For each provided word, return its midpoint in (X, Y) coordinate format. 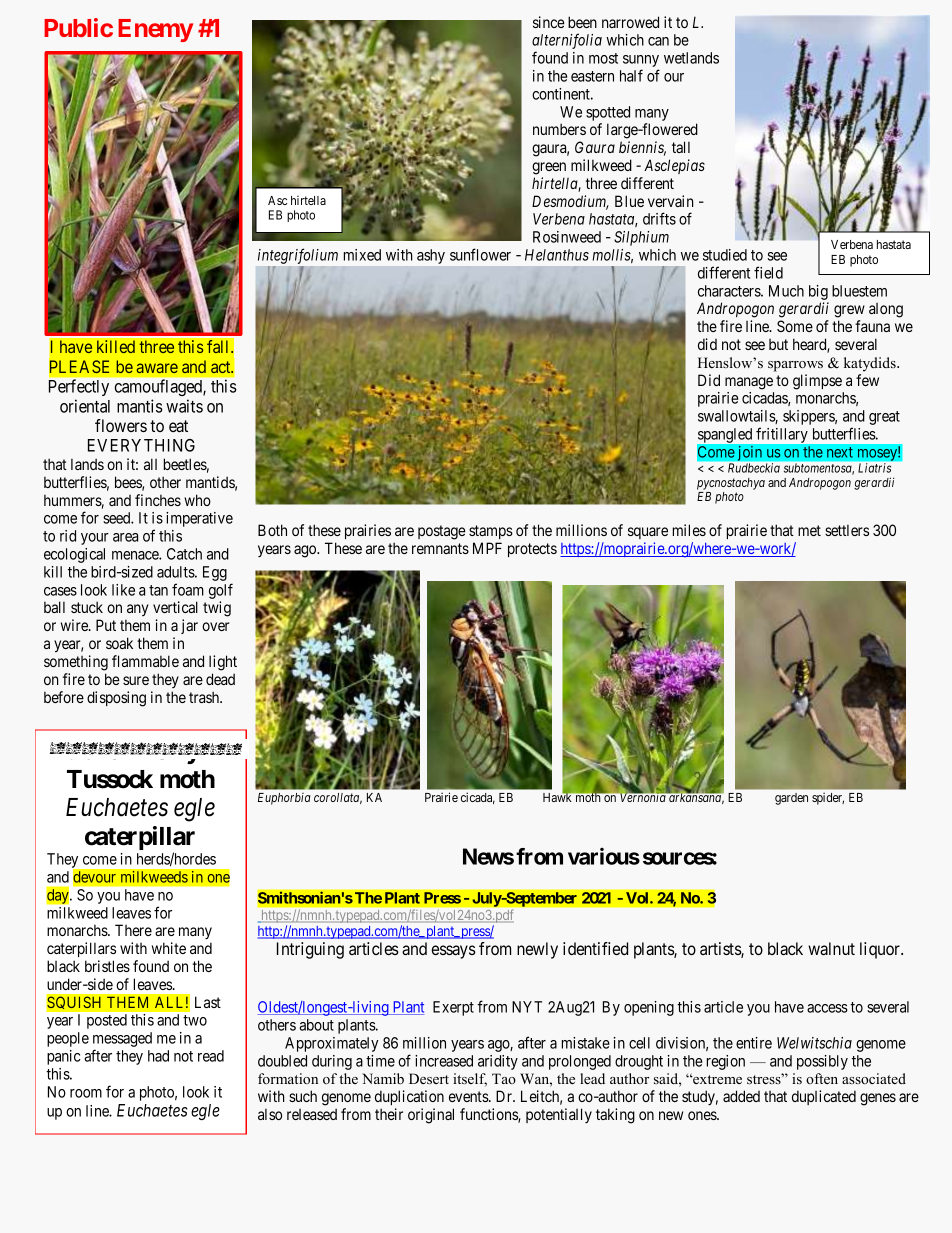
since (549, 22)
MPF (487, 548)
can (658, 41)
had (158, 1056)
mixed (362, 255)
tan (158, 590)
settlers (847, 530)
